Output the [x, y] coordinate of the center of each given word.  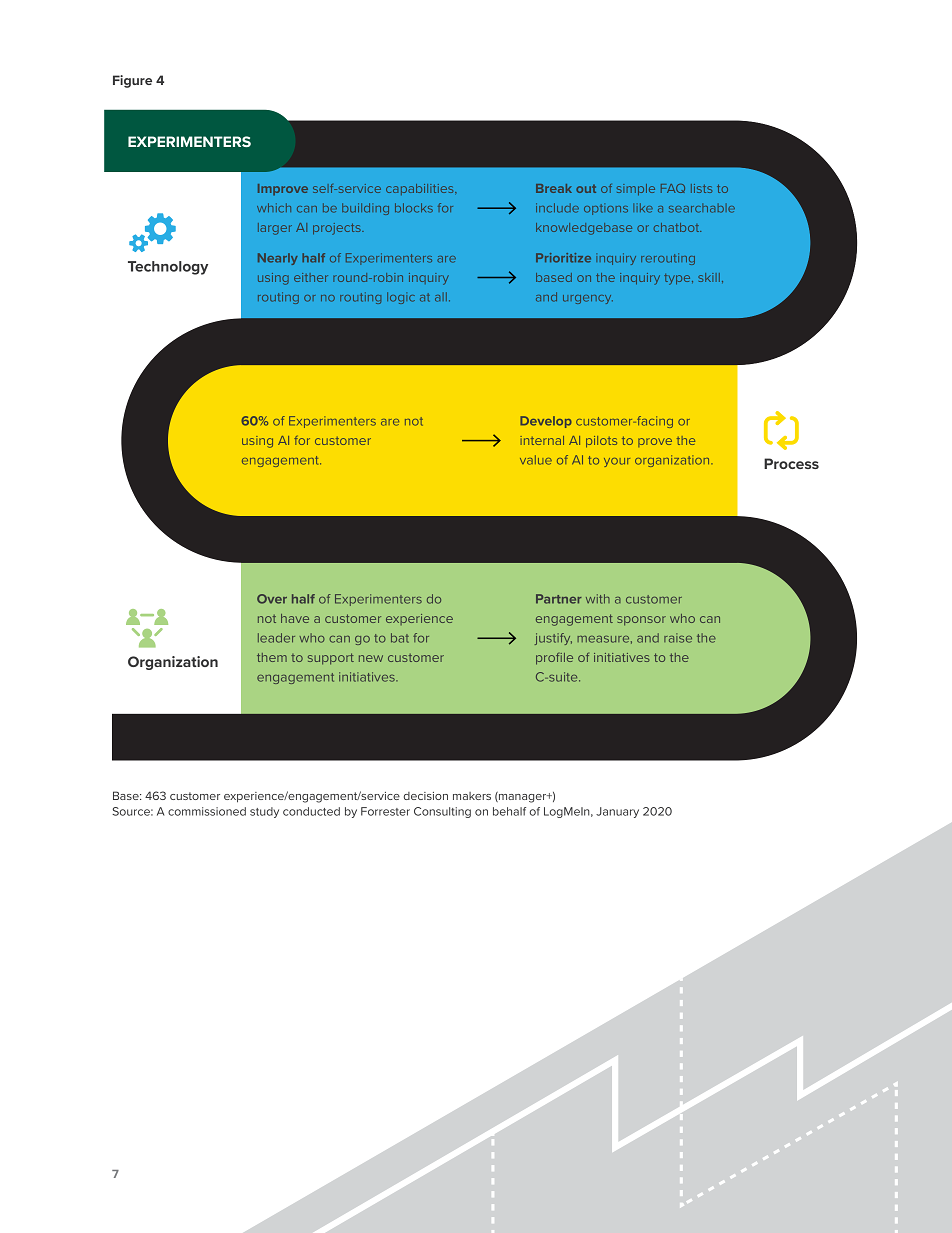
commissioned [207, 811]
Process [791, 463]
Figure [132, 81]
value [536, 460]
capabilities [421, 189]
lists [701, 188]
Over [272, 599]
